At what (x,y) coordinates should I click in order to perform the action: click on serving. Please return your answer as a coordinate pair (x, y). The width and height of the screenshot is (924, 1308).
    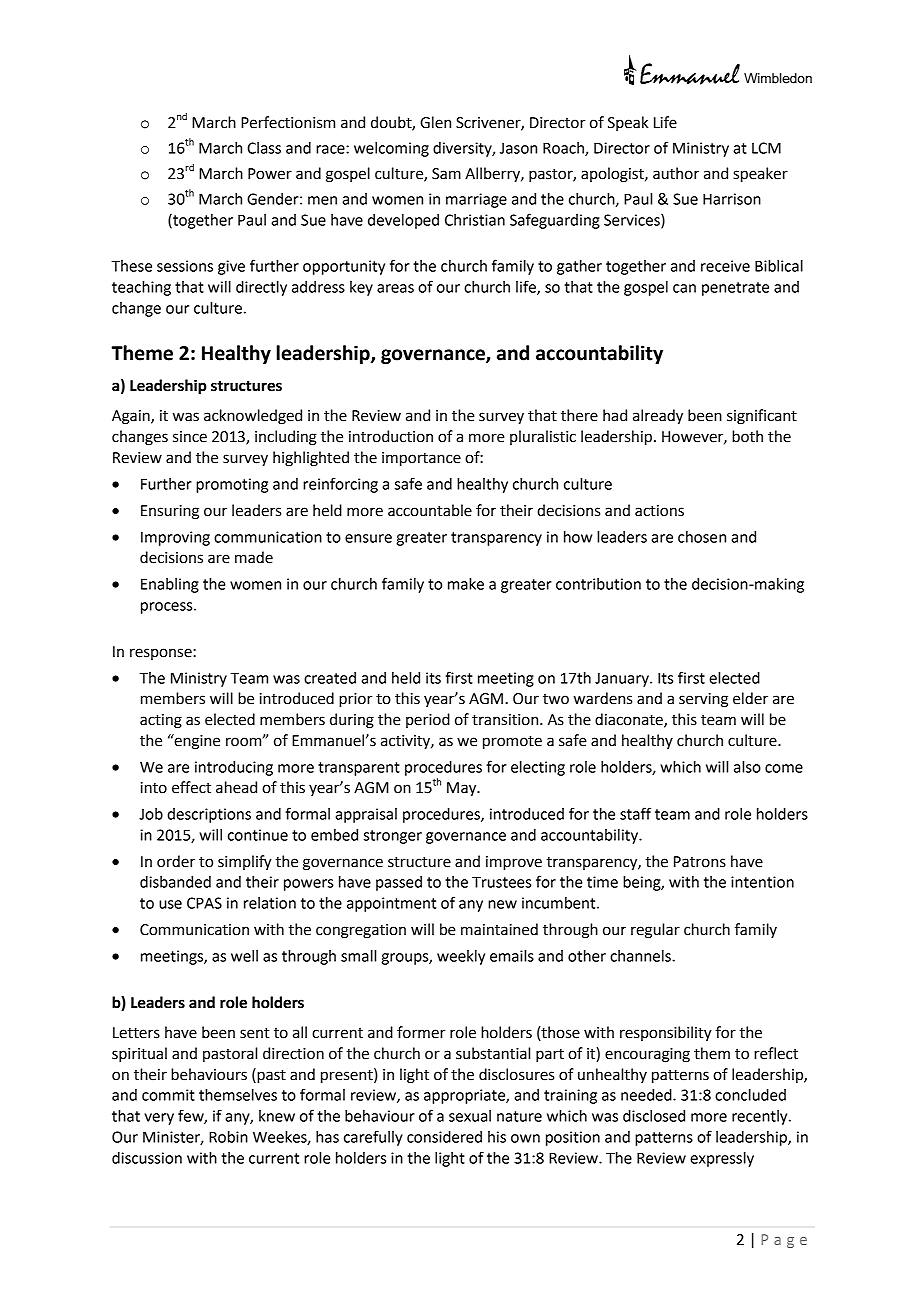
    Looking at the image, I should click on (703, 700).
